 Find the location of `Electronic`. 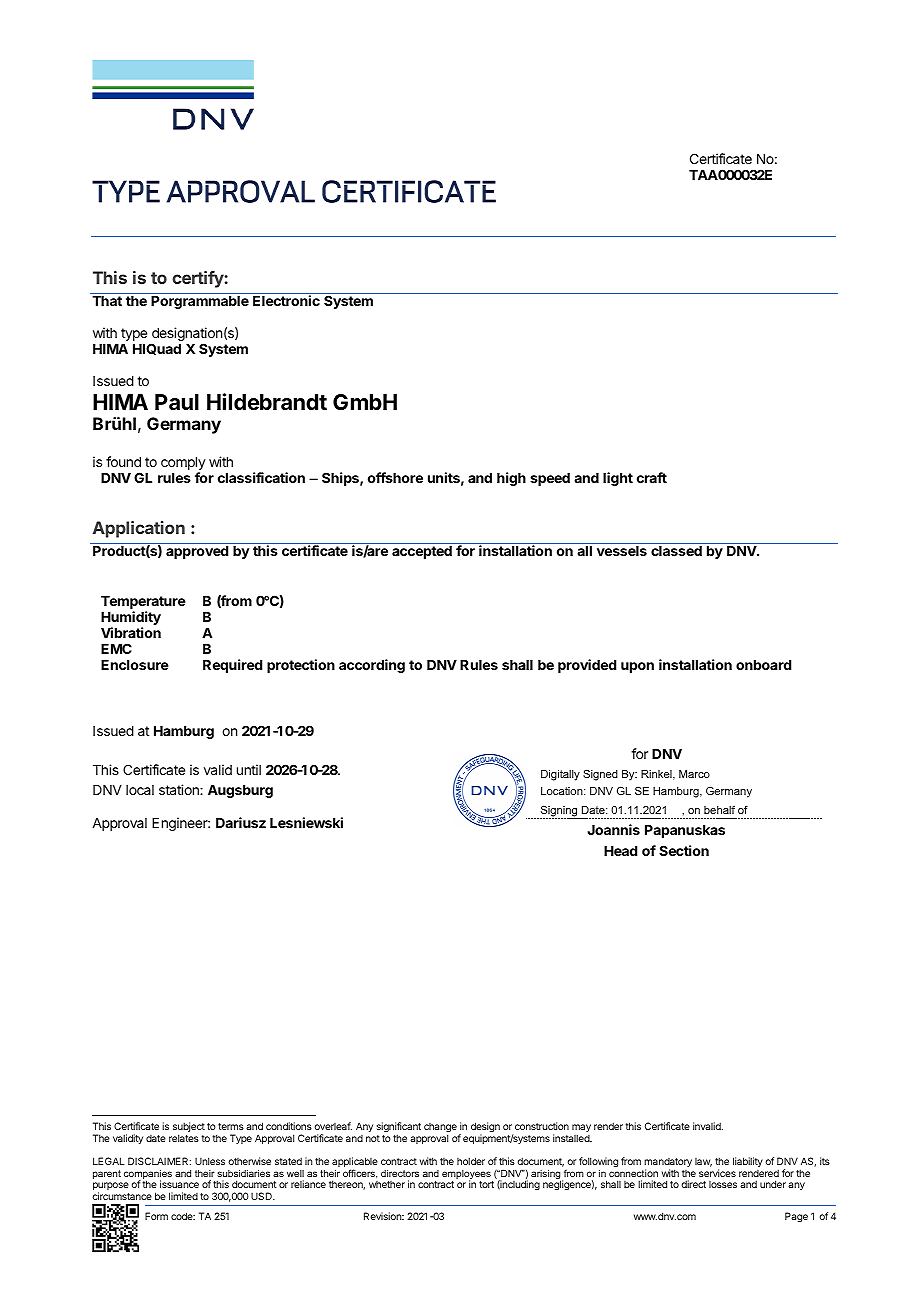

Electronic is located at coordinates (286, 300).
